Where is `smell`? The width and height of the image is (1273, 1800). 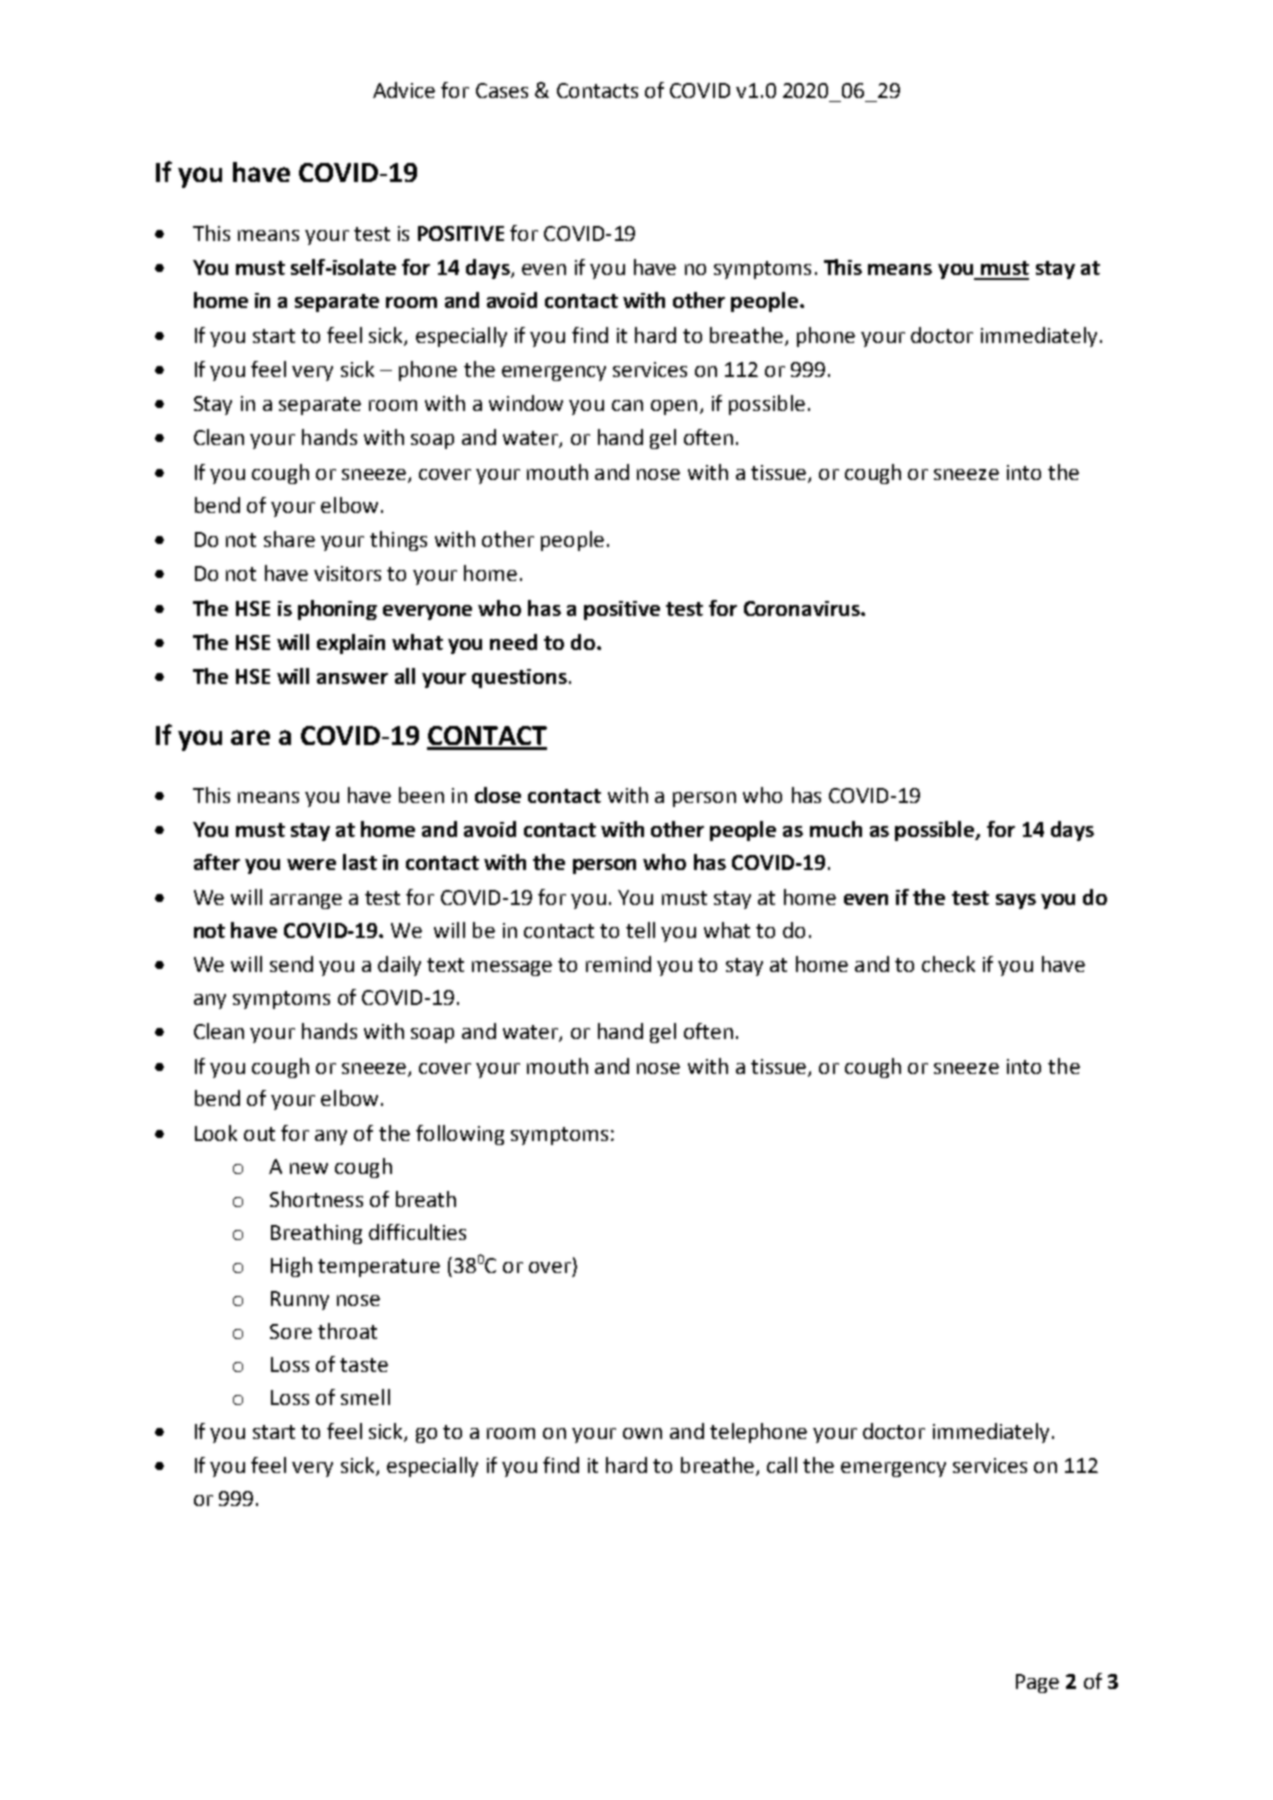 smell is located at coordinates (365, 1397).
